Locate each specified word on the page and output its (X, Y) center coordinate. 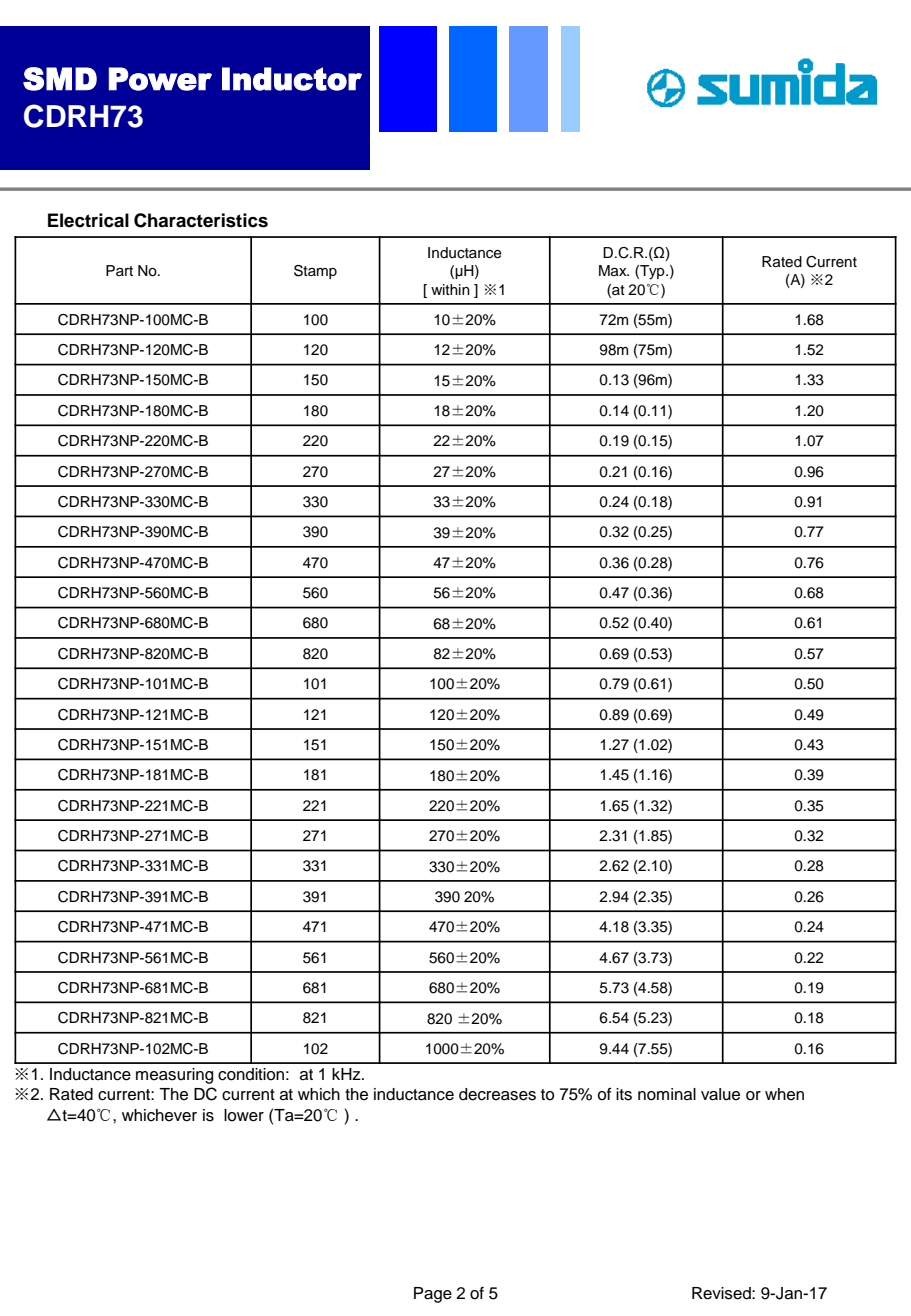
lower (244, 1115)
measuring (174, 1076)
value (720, 1094)
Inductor (292, 79)
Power (160, 79)
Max (614, 270)
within (450, 289)
